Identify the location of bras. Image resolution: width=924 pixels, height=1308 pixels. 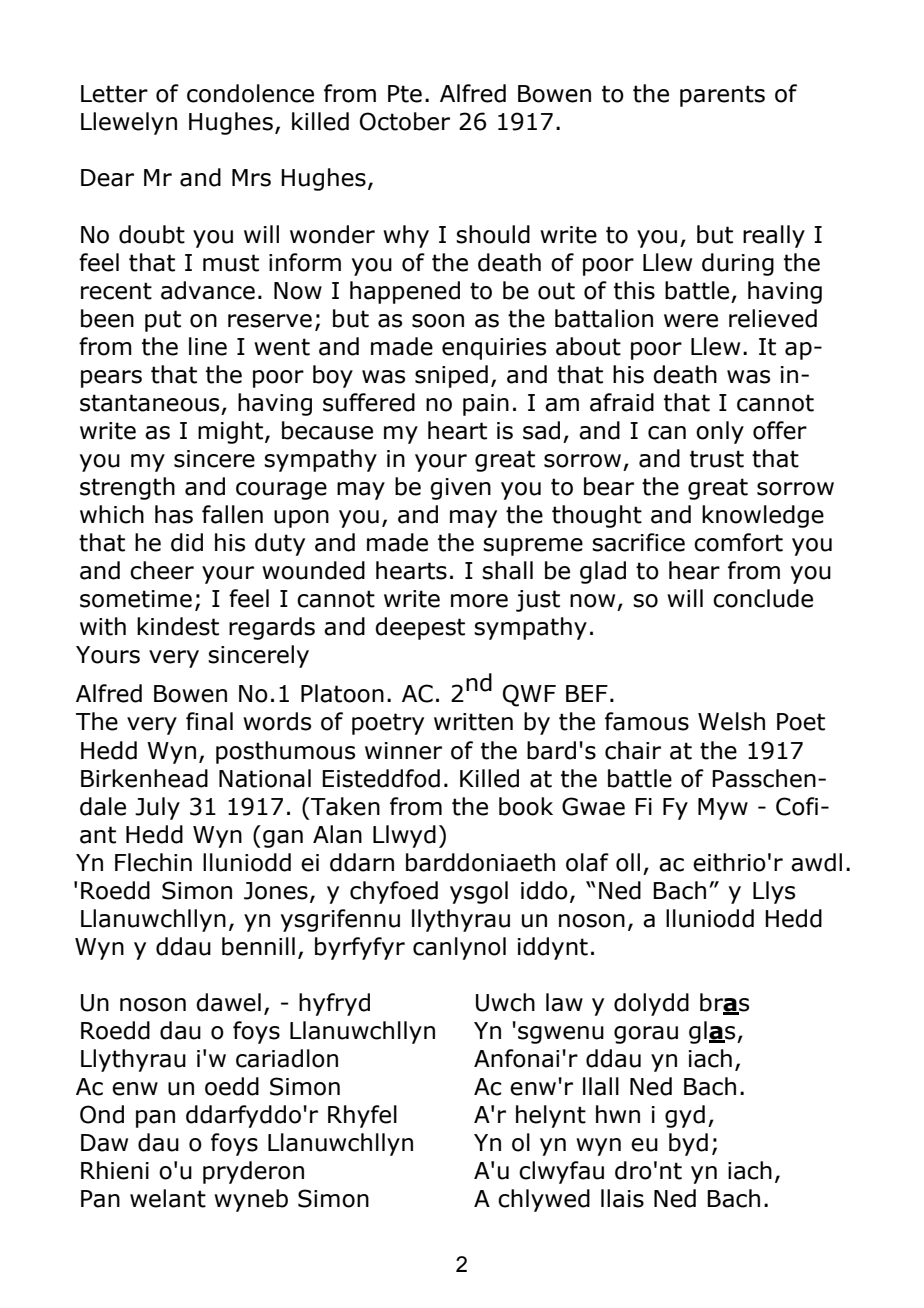
(724, 1003).
